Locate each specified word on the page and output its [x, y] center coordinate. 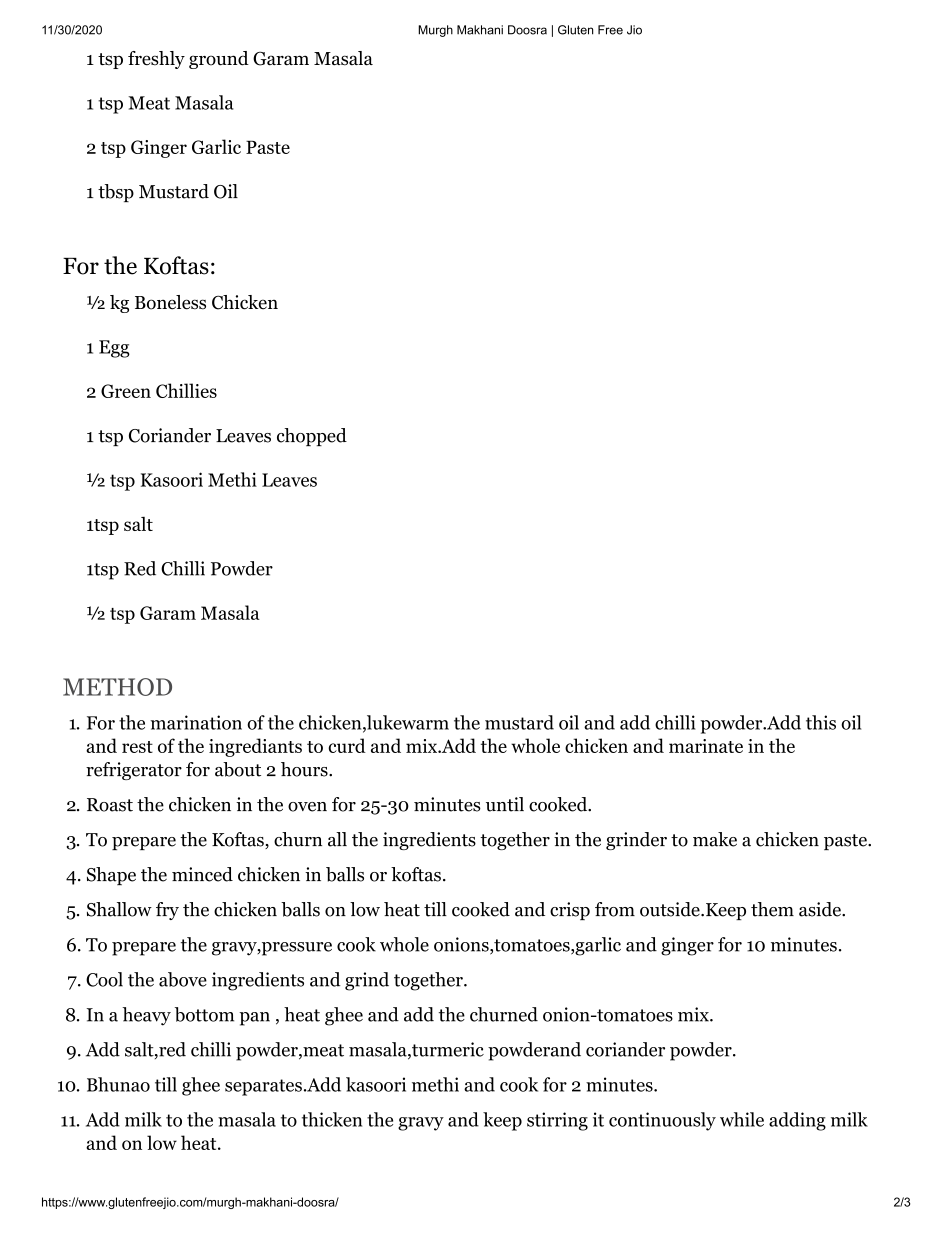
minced [202, 874]
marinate [706, 746]
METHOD [117, 687]
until [505, 804]
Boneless [170, 302]
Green [126, 391]
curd [347, 745]
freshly [156, 60]
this [821, 722]
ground [219, 60]
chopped [312, 437]
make [715, 839]
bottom [204, 1014]
